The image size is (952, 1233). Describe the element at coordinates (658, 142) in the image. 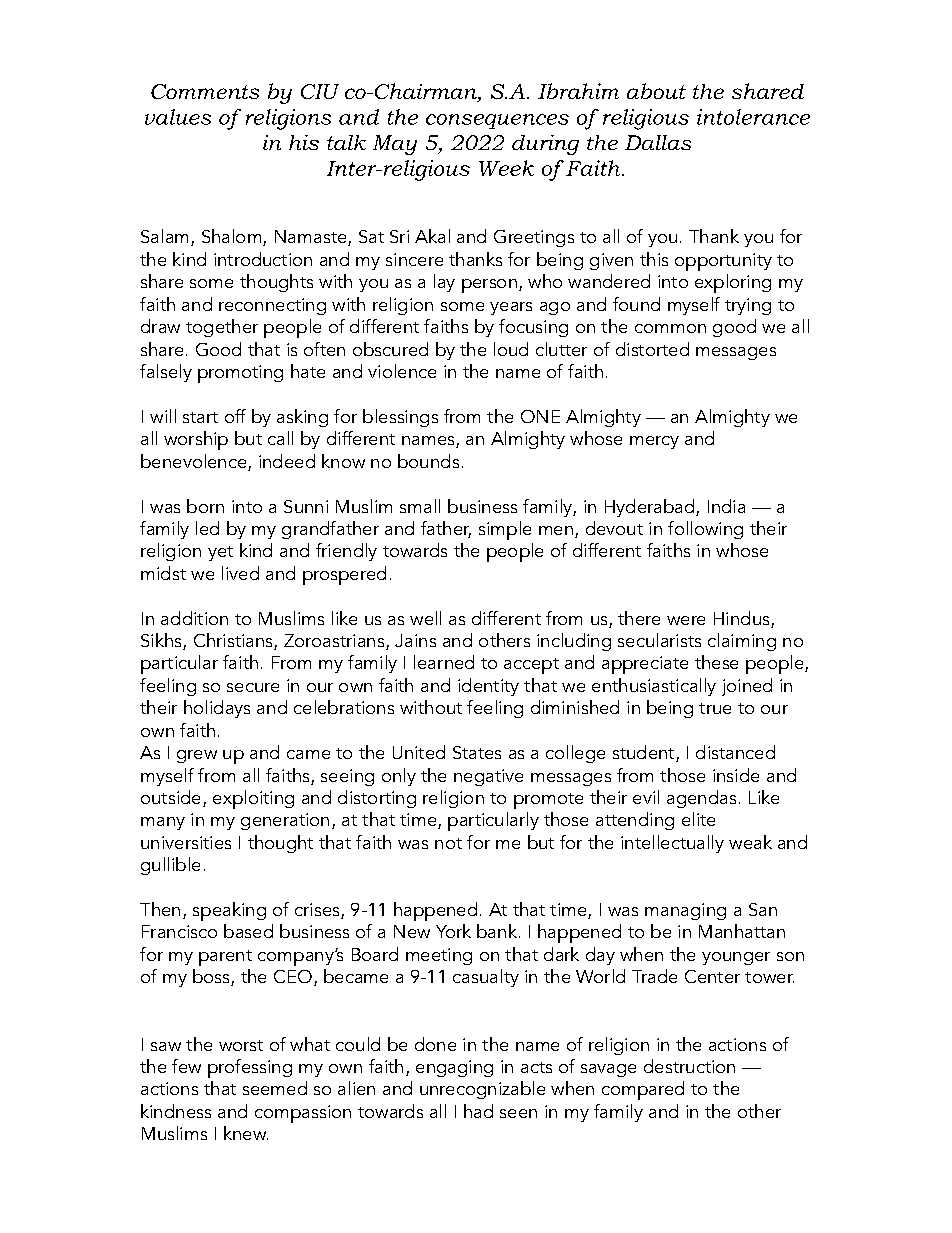

I see `Dallas` at that location.
